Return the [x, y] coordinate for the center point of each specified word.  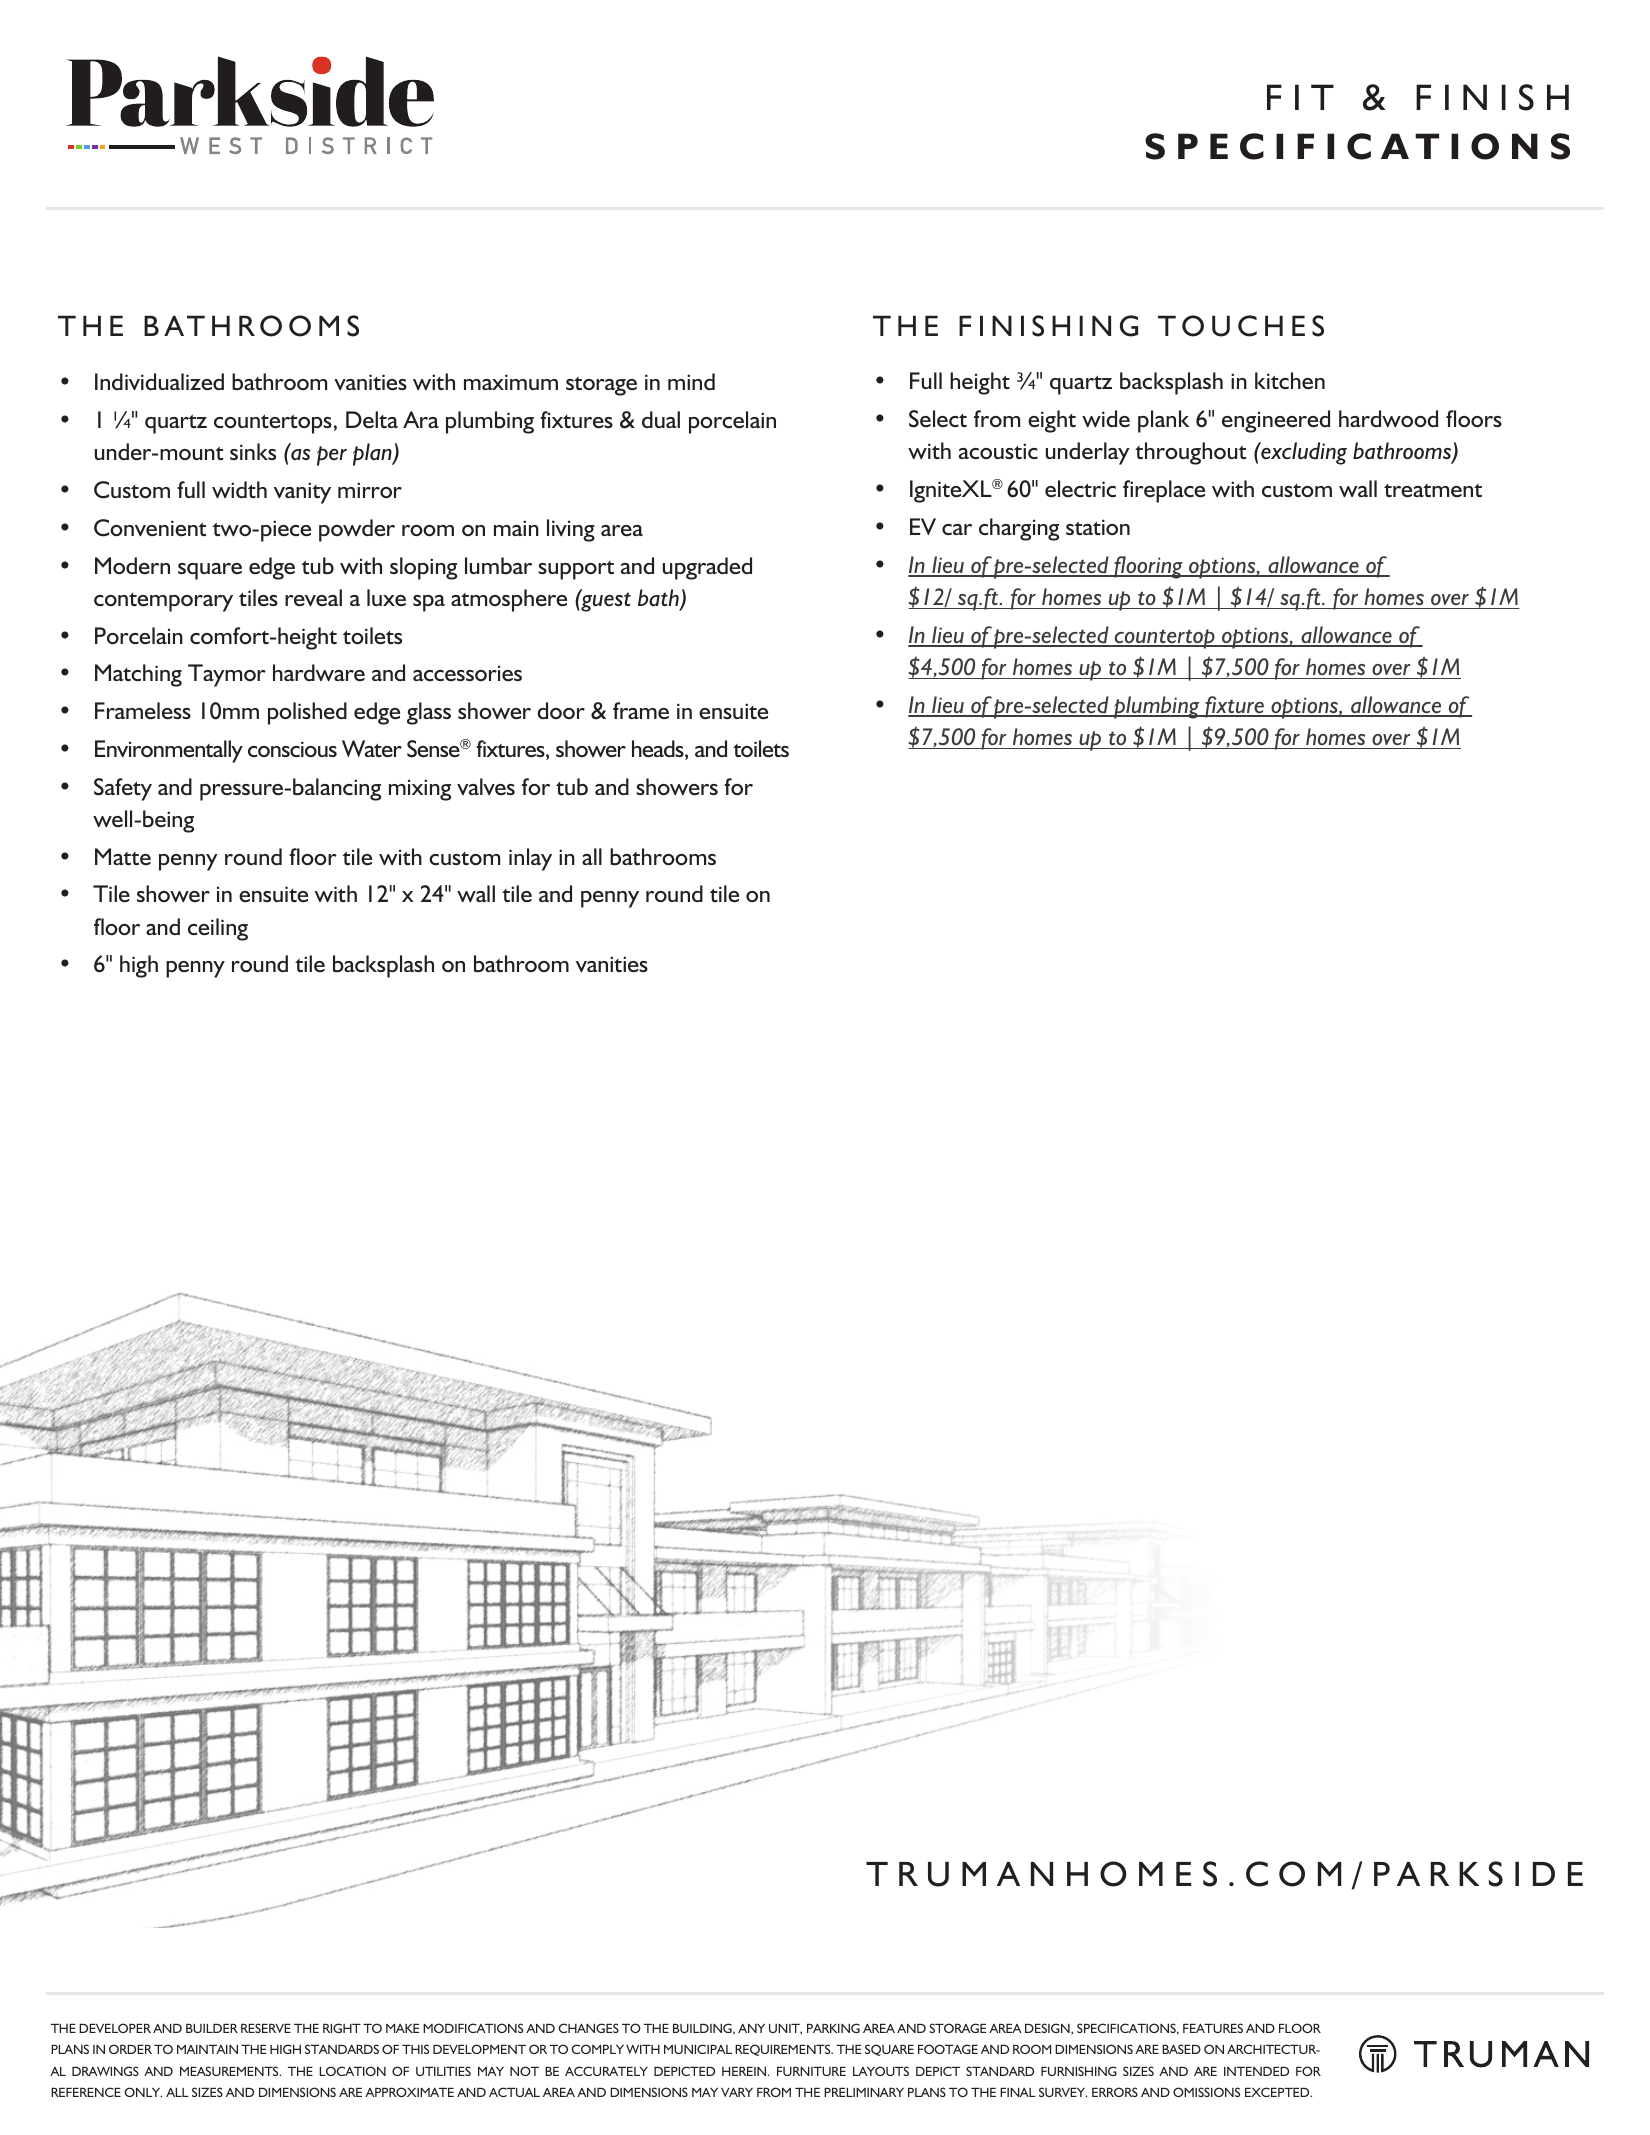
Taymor [227, 675]
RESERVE [266, 2028]
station [1098, 527]
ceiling [218, 929]
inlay [530, 859]
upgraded [707, 568]
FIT [1300, 97]
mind [691, 381]
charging [1019, 529]
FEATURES [1213, 2028]
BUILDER [212, 2028]
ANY [751, 2028]
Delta [372, 419]
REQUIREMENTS [784, 2050]
